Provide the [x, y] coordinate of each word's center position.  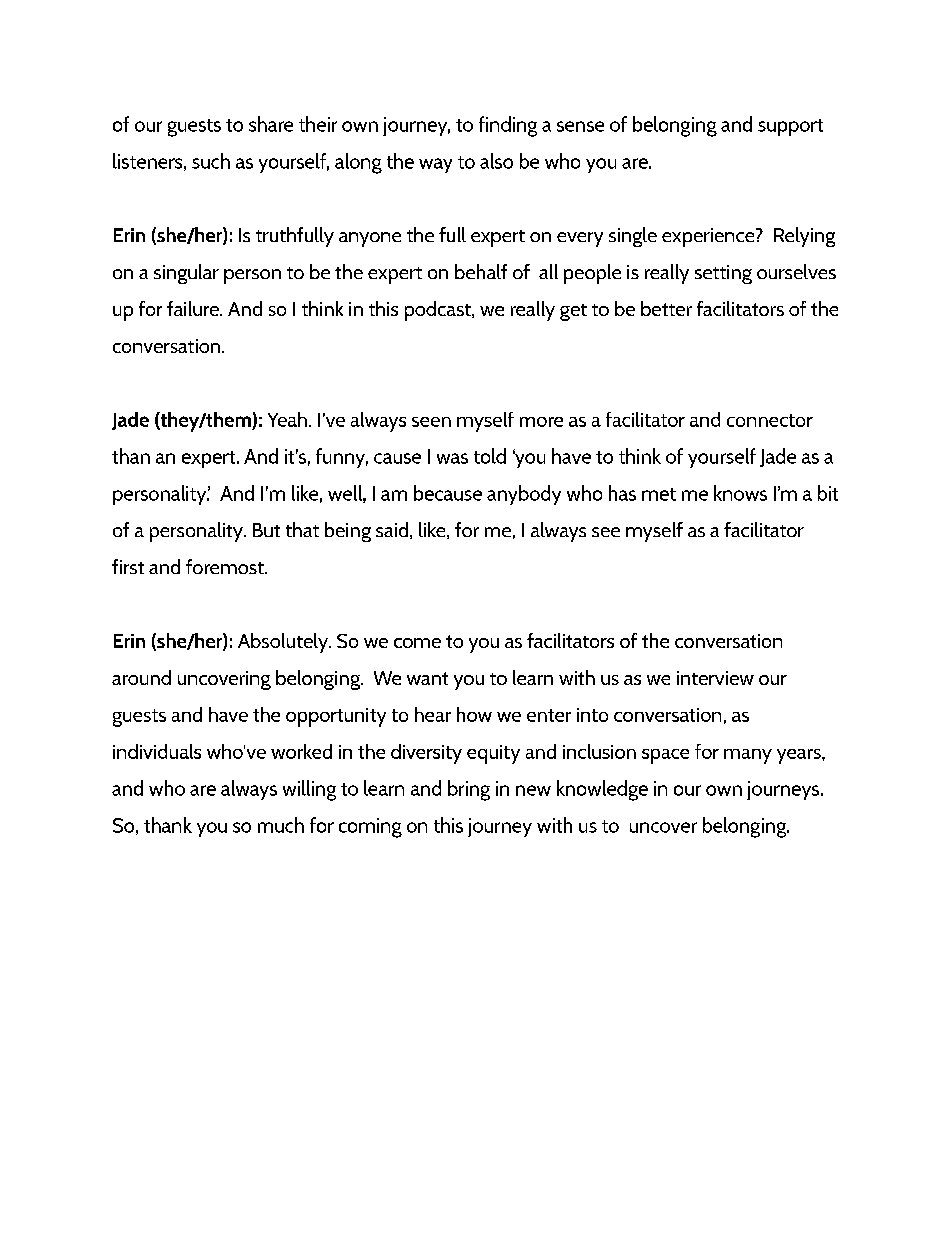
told [490, 456]
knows [740, 493]
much [281, 825]
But [266, 530]
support [790, 127]
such [211, 161]
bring [469, 790]
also [496, 161]
